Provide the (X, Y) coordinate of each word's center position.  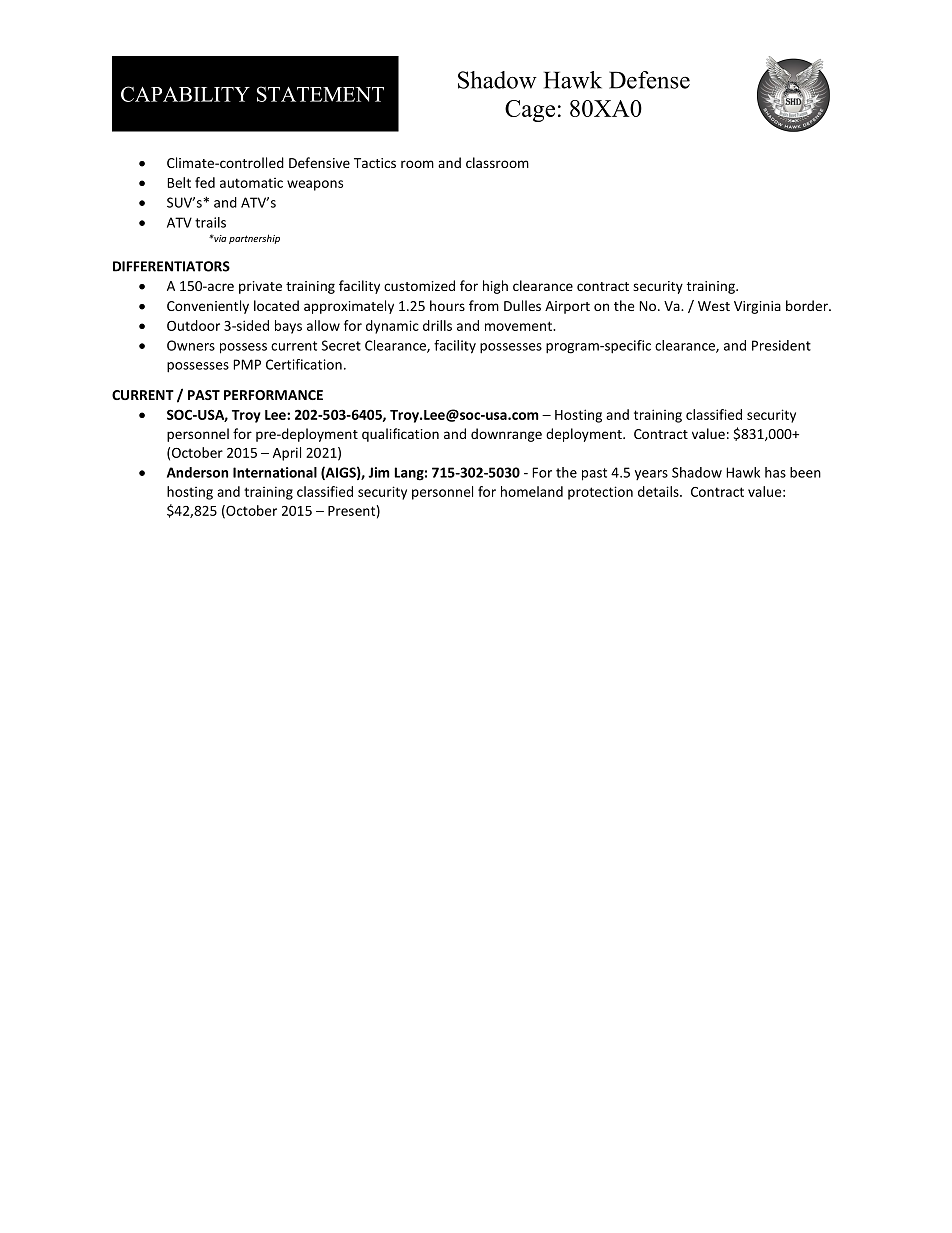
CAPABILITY (185, 94)
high (495, 287)
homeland (532, 491)
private (260, 287)
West (714, 306)
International (275, 472)
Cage (530, 111)
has (775, 472)
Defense (649, 80)
